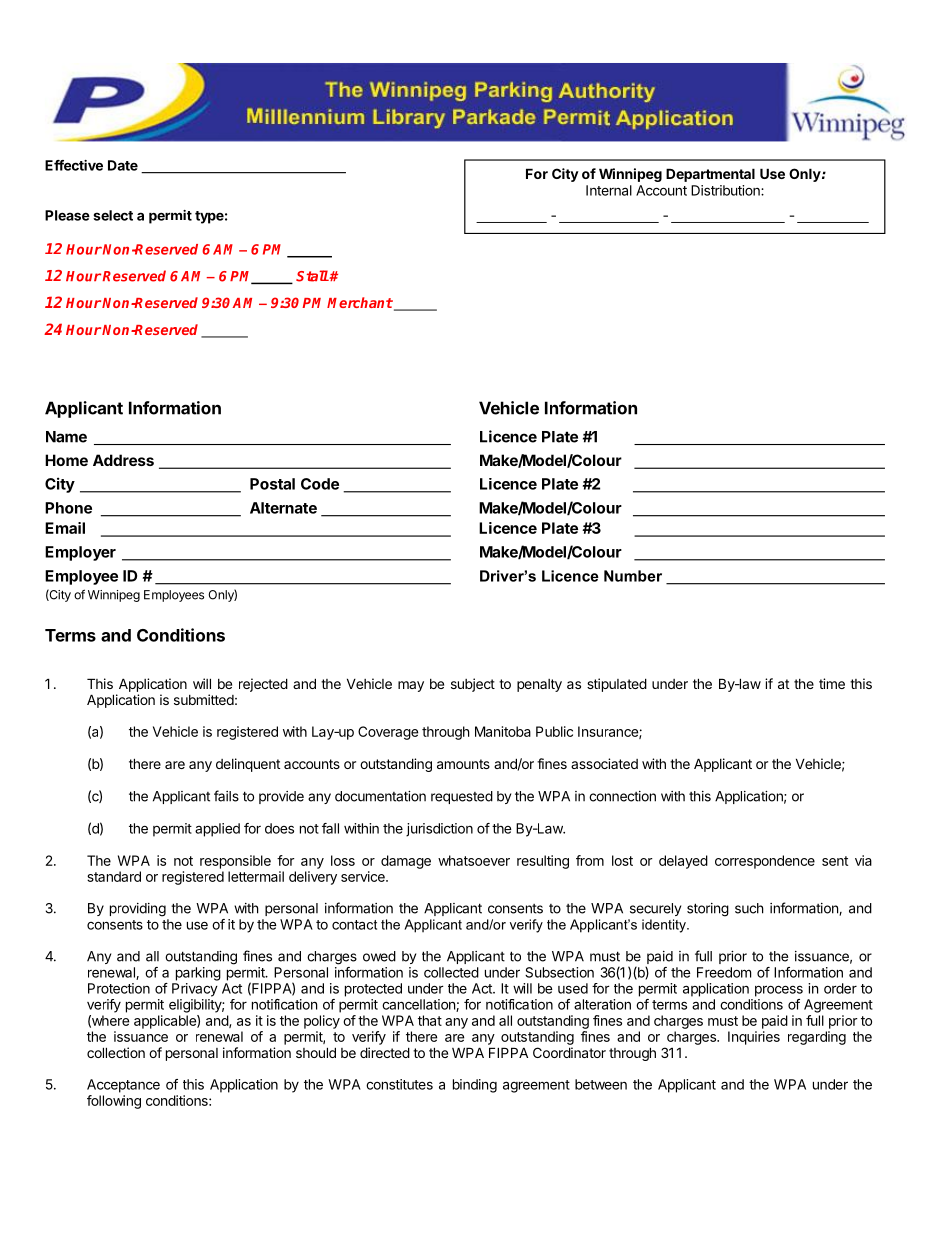 The width and height of the document is (952, 1233). I want to click on select, so click(113, 215).
